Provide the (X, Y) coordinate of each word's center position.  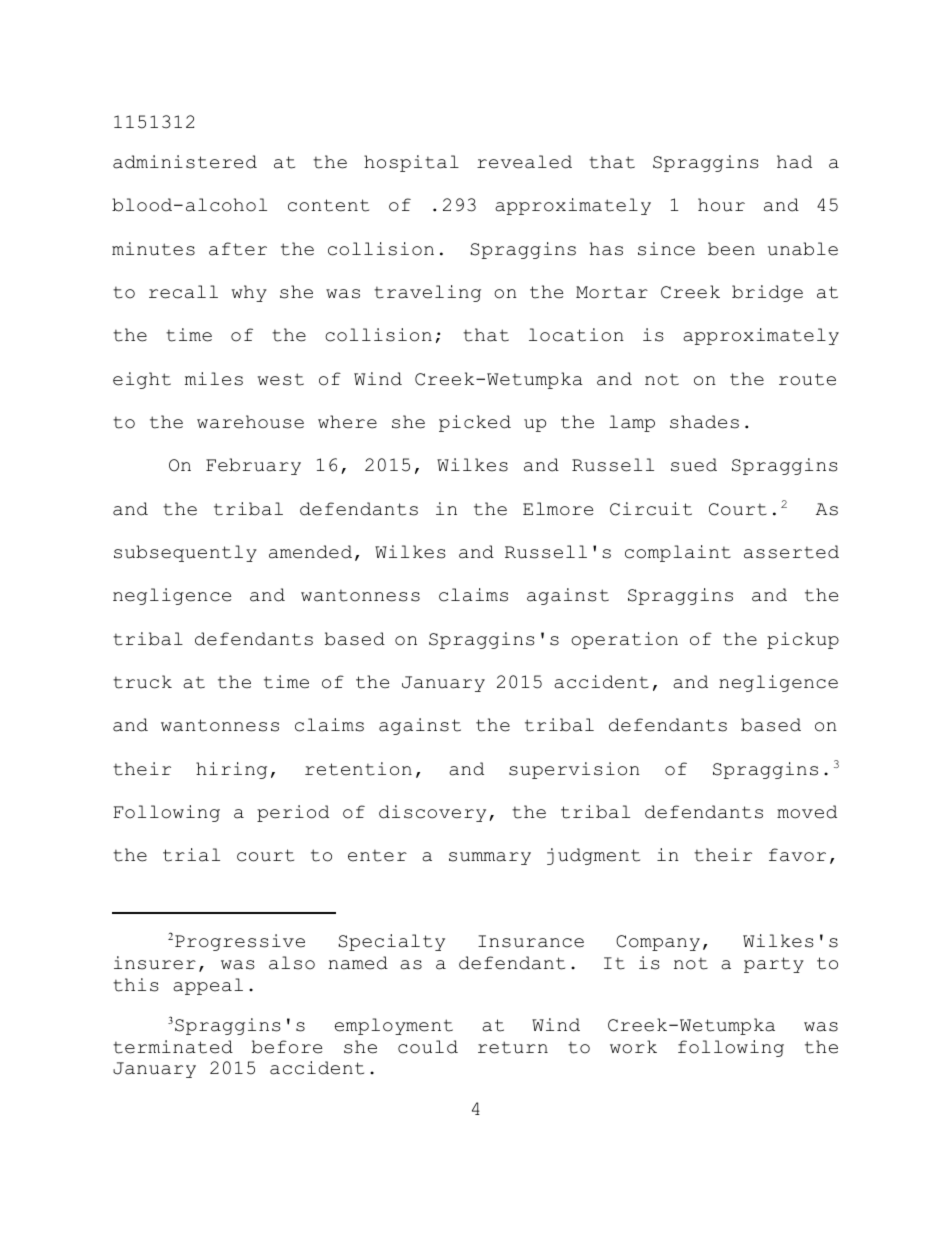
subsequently (185, 553)
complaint (678, 553)
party (774, 965)
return (513, 1047)
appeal (208, 986)
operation (624, 640)
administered (185, 162)
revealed (524, 162)
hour (721, 205)
